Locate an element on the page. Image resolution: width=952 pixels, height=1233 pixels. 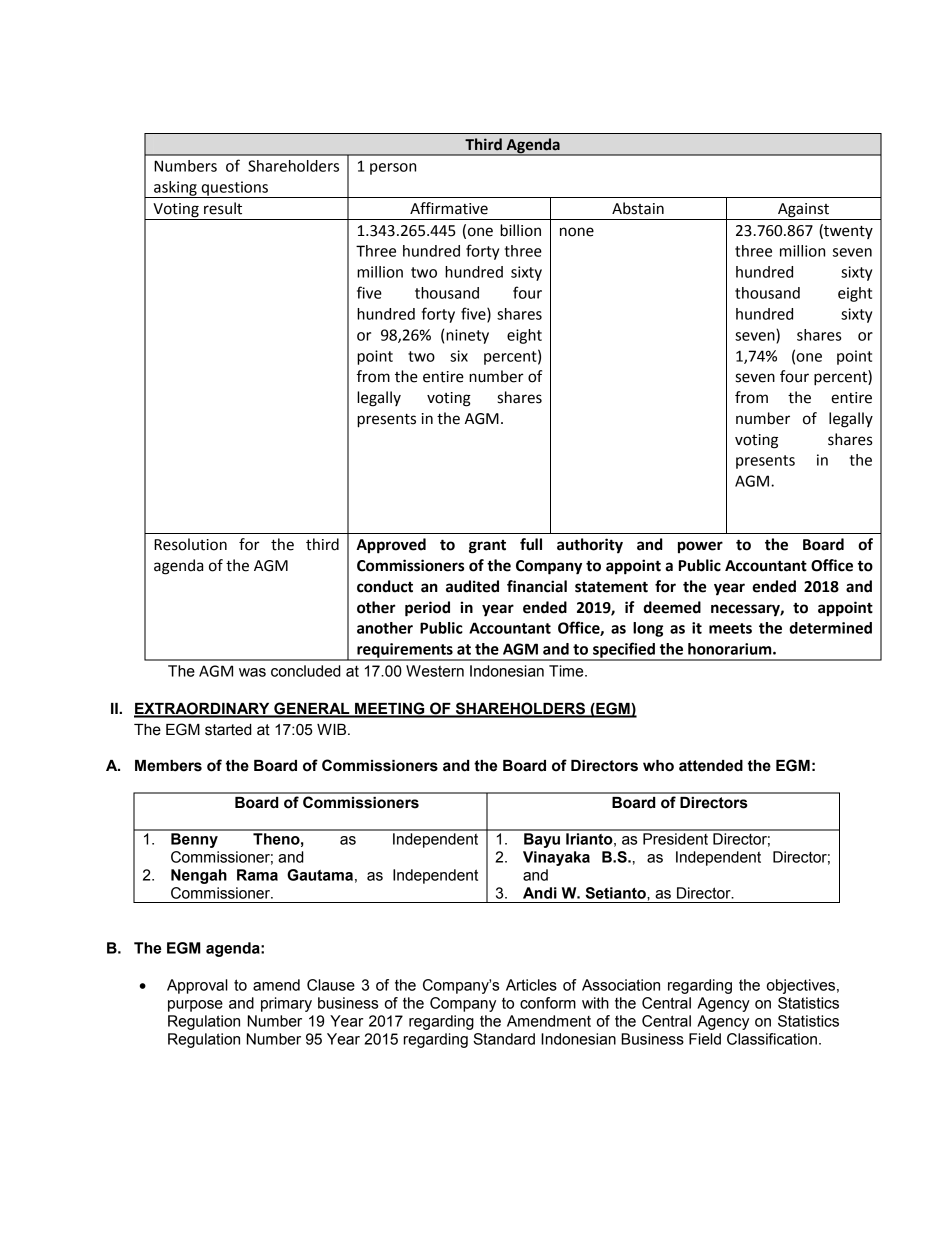
Abstain is located at coordinates (638, 208).
